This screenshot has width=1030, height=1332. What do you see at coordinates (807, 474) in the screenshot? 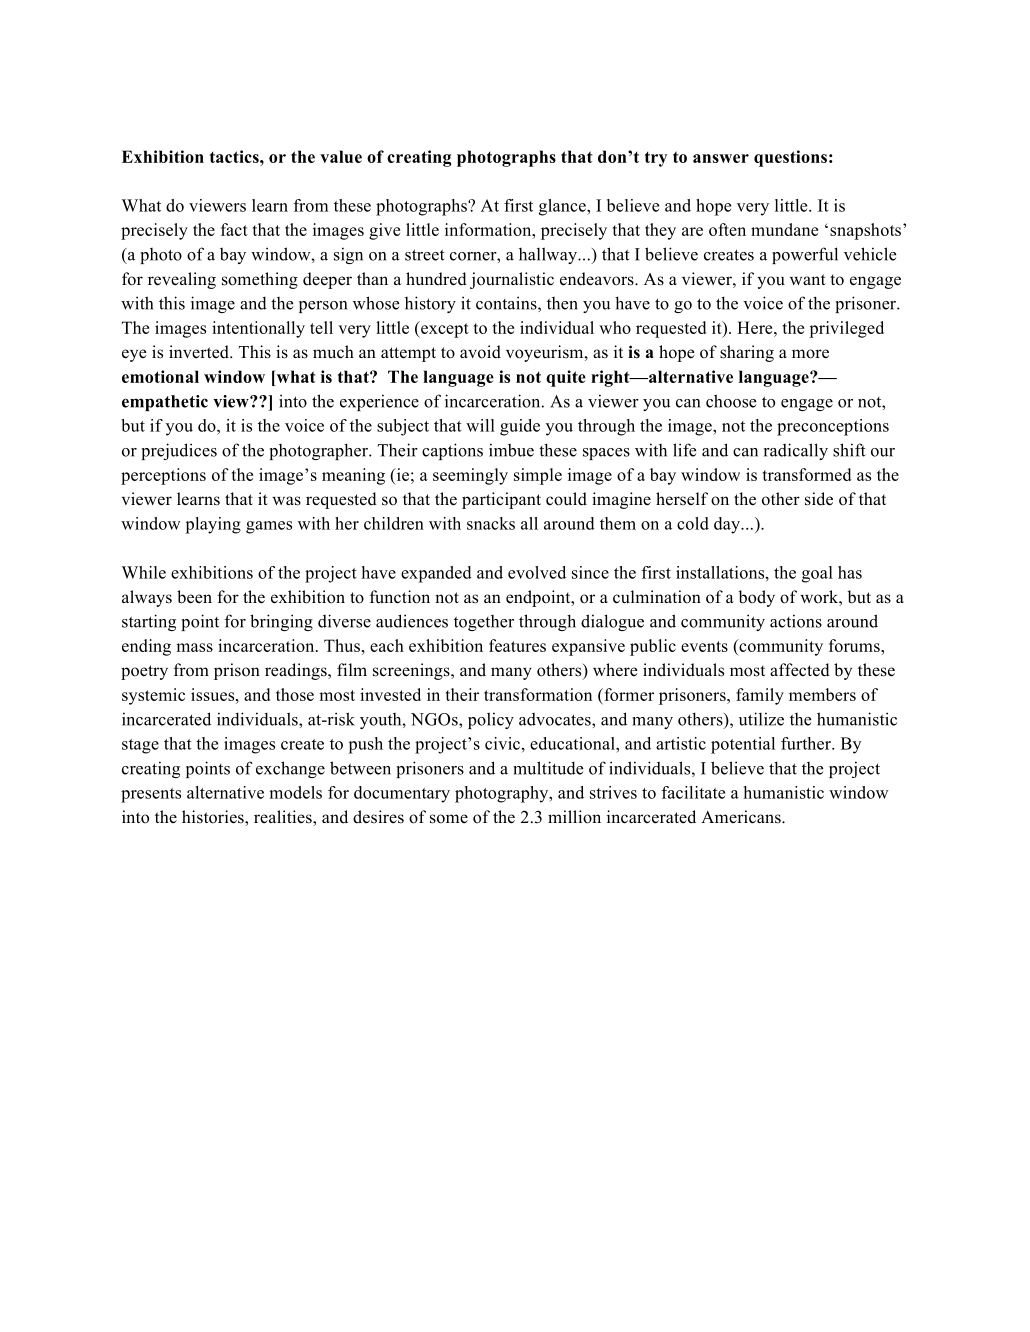
I see `transformed` at bounding box center [807, 474].
